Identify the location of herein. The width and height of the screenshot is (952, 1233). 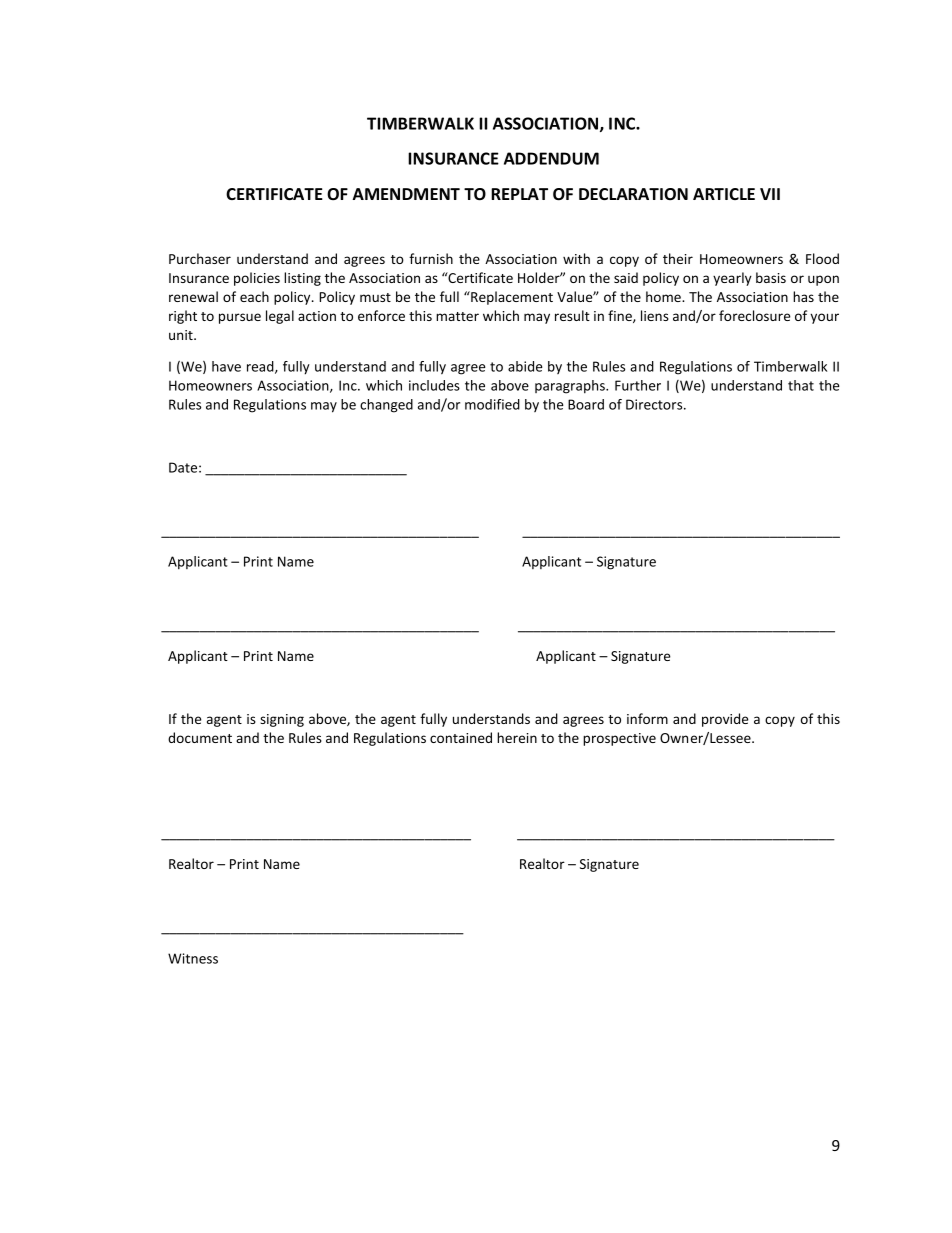
(517, 737).
